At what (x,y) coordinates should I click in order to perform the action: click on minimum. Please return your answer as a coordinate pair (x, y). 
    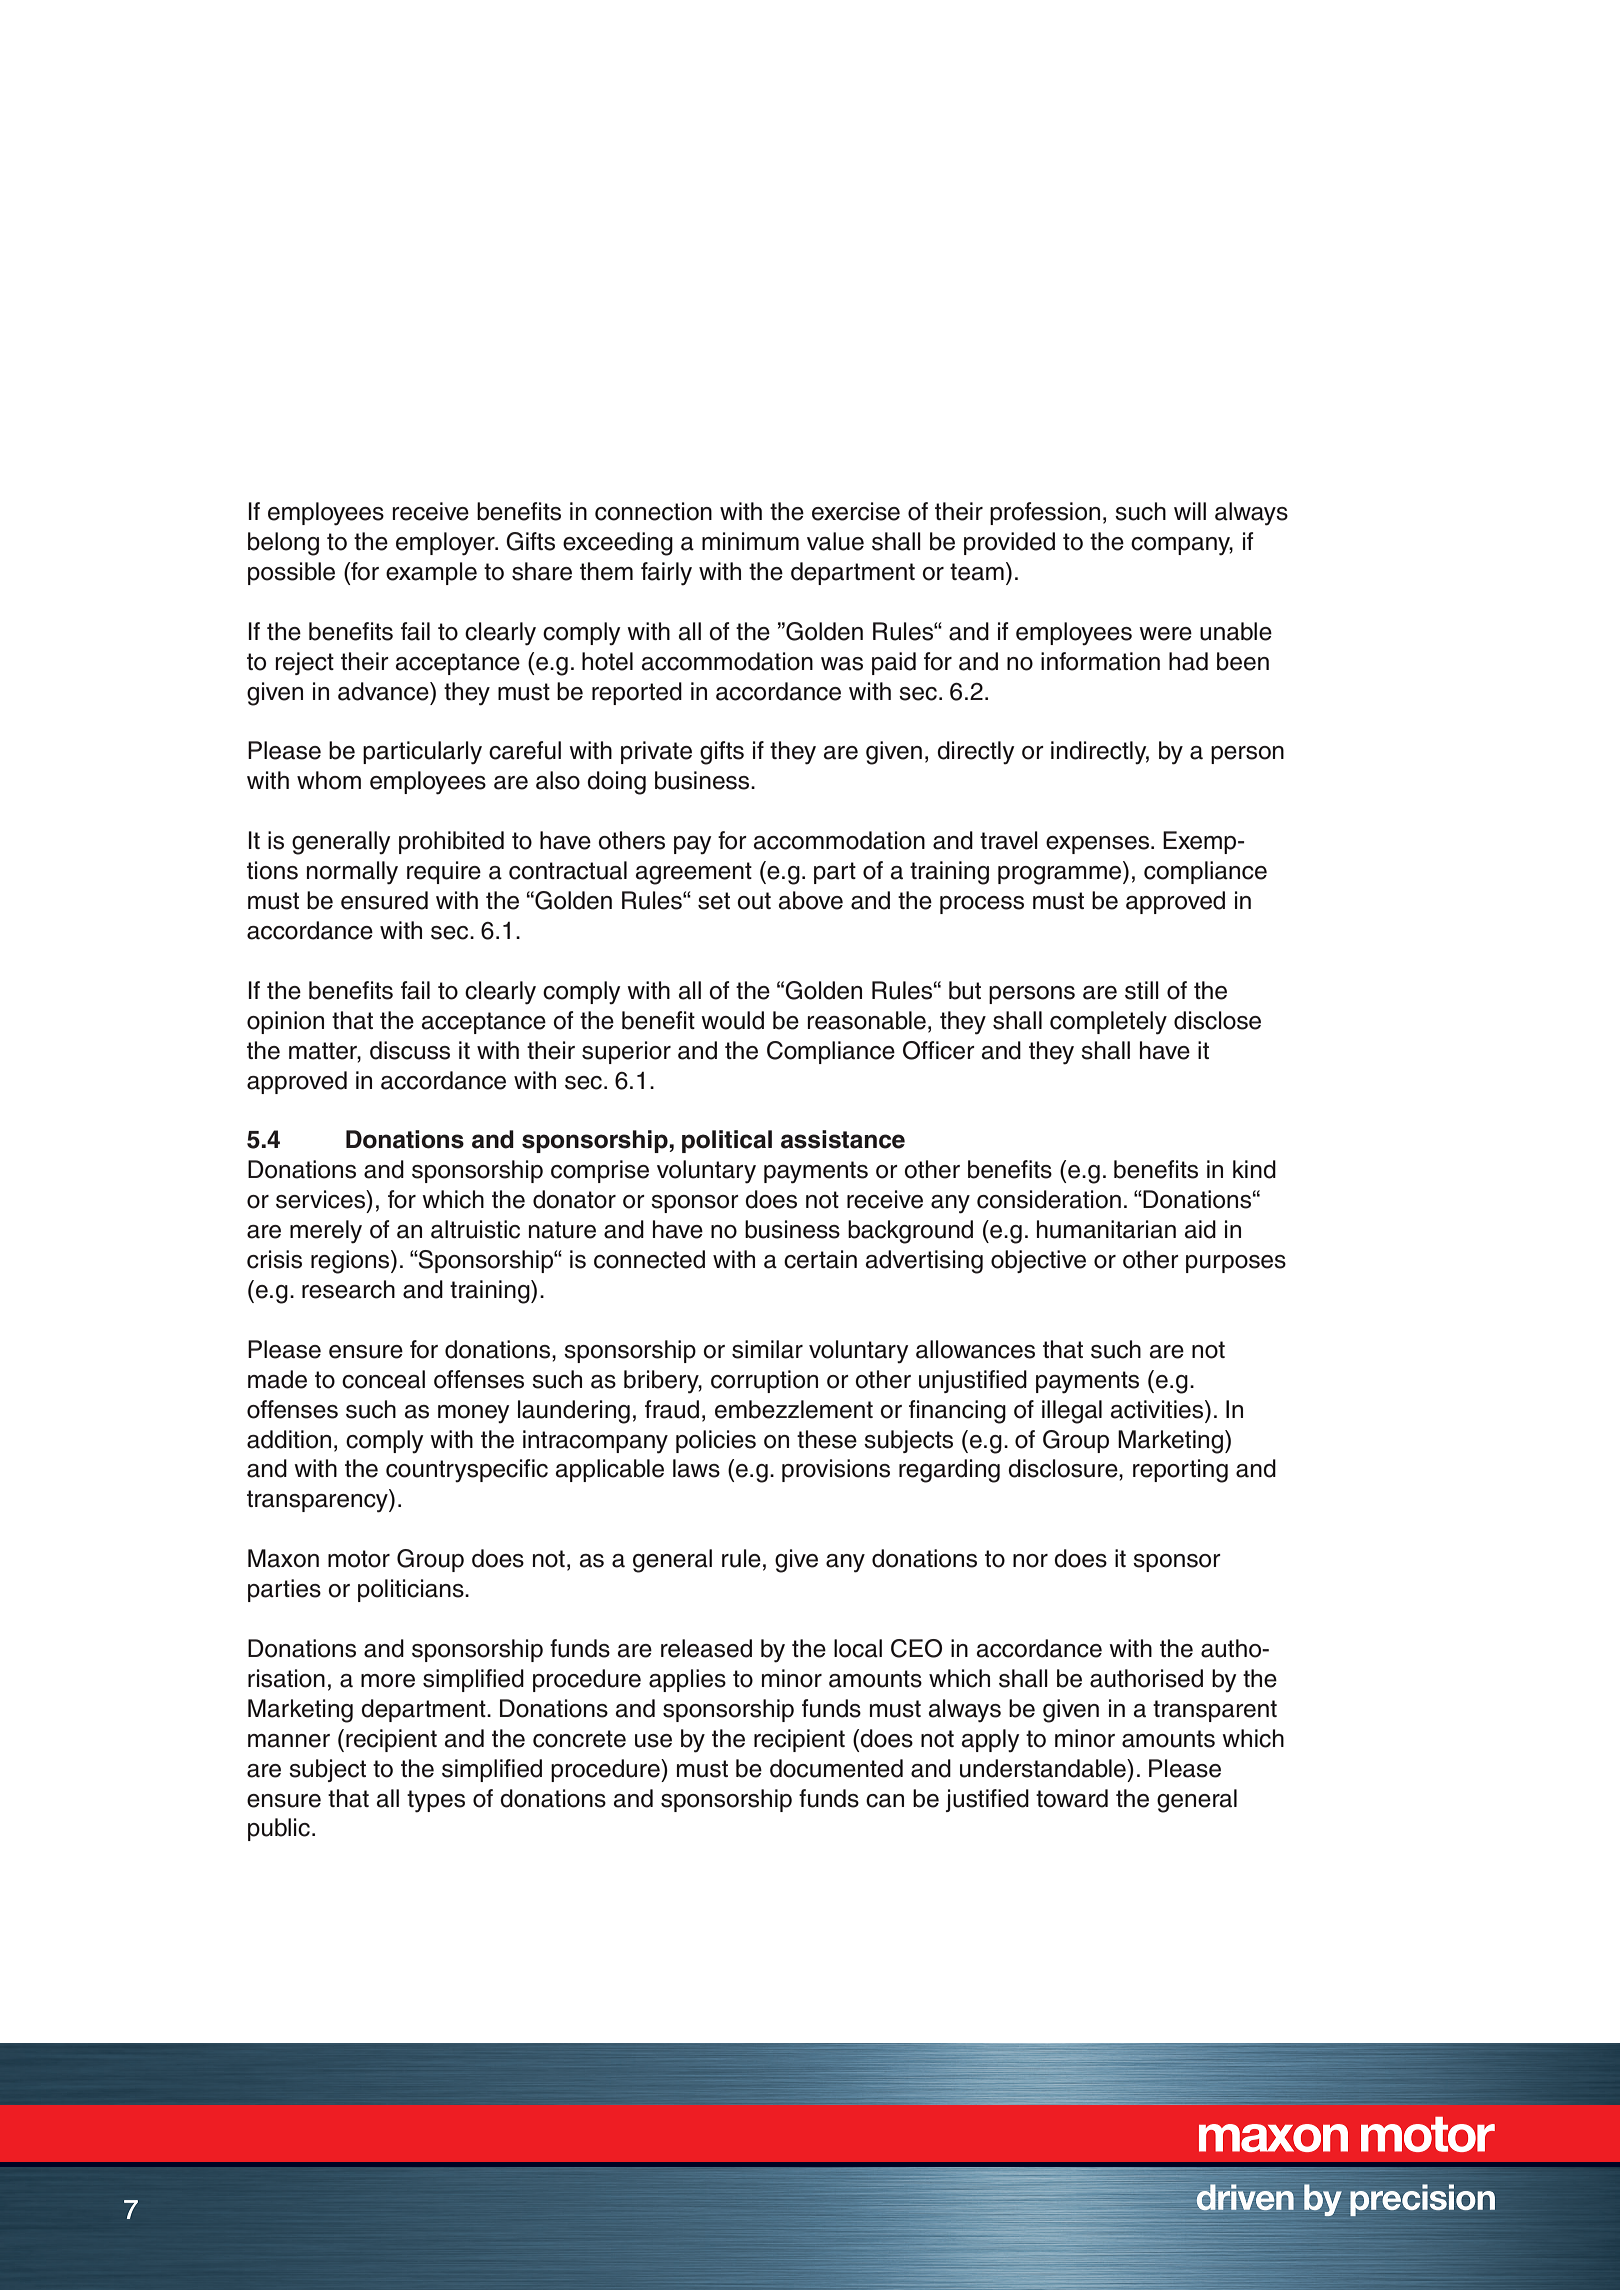
    Looking at the image, I should click on (750, 541).
